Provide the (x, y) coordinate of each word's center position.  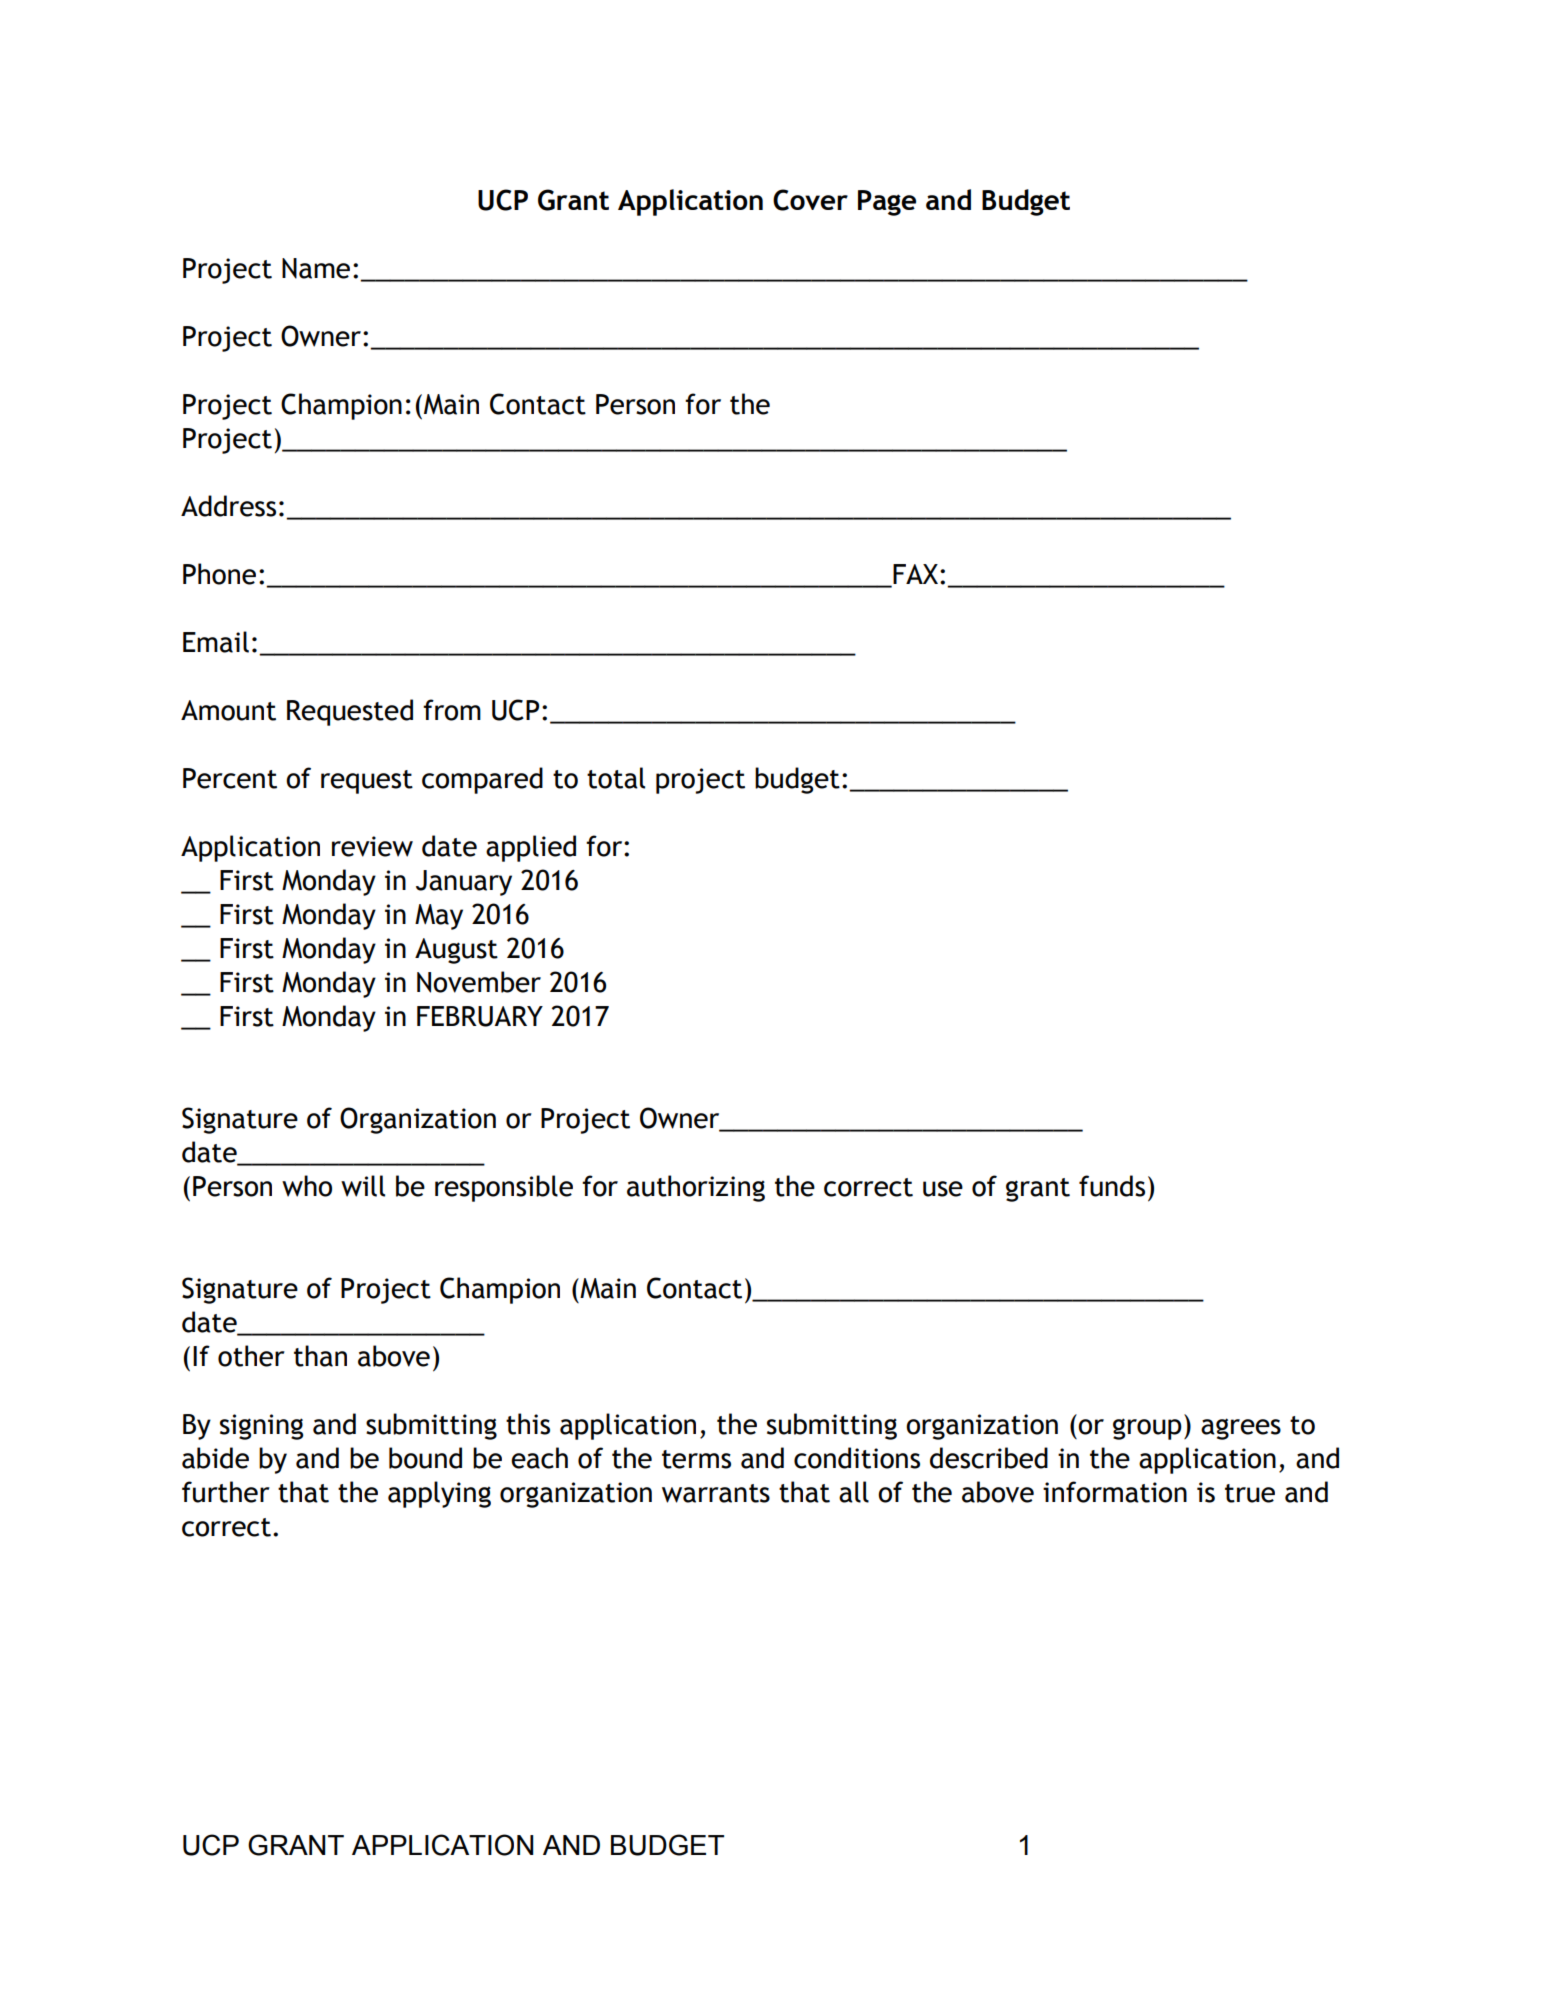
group (1147, 1429)
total (616, 778)
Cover (810, 200)
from (452, 710)
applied (531, 848)
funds (1112, 1186)
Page (887, 203)
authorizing (696, 1188)
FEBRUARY (480, 1016)
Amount (228, 710)
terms (696, 1459)
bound (425, 1458)
